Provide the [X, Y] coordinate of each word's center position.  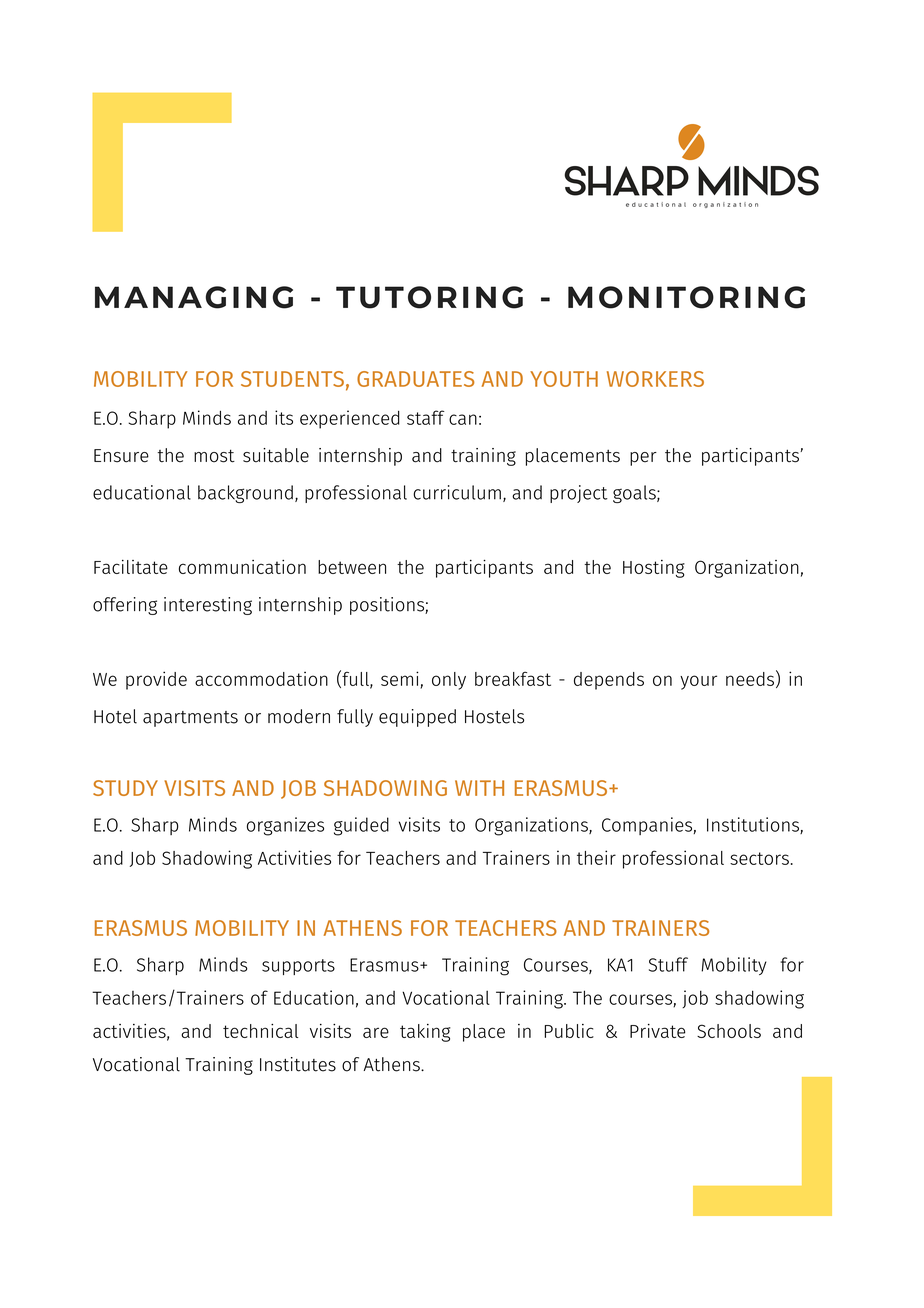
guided [361, 826]
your [698, 682]
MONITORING [686, 297]
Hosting [654, 569]
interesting [208, 606]
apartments [190, 719]
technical [260, 1031]
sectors [759, 858]
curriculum [457, 492]
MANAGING [194, 297]
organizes [285, 826]
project [579, 494]
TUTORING [429, 297]
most [214, 456]
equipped [417, 718]
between [352, 567]
